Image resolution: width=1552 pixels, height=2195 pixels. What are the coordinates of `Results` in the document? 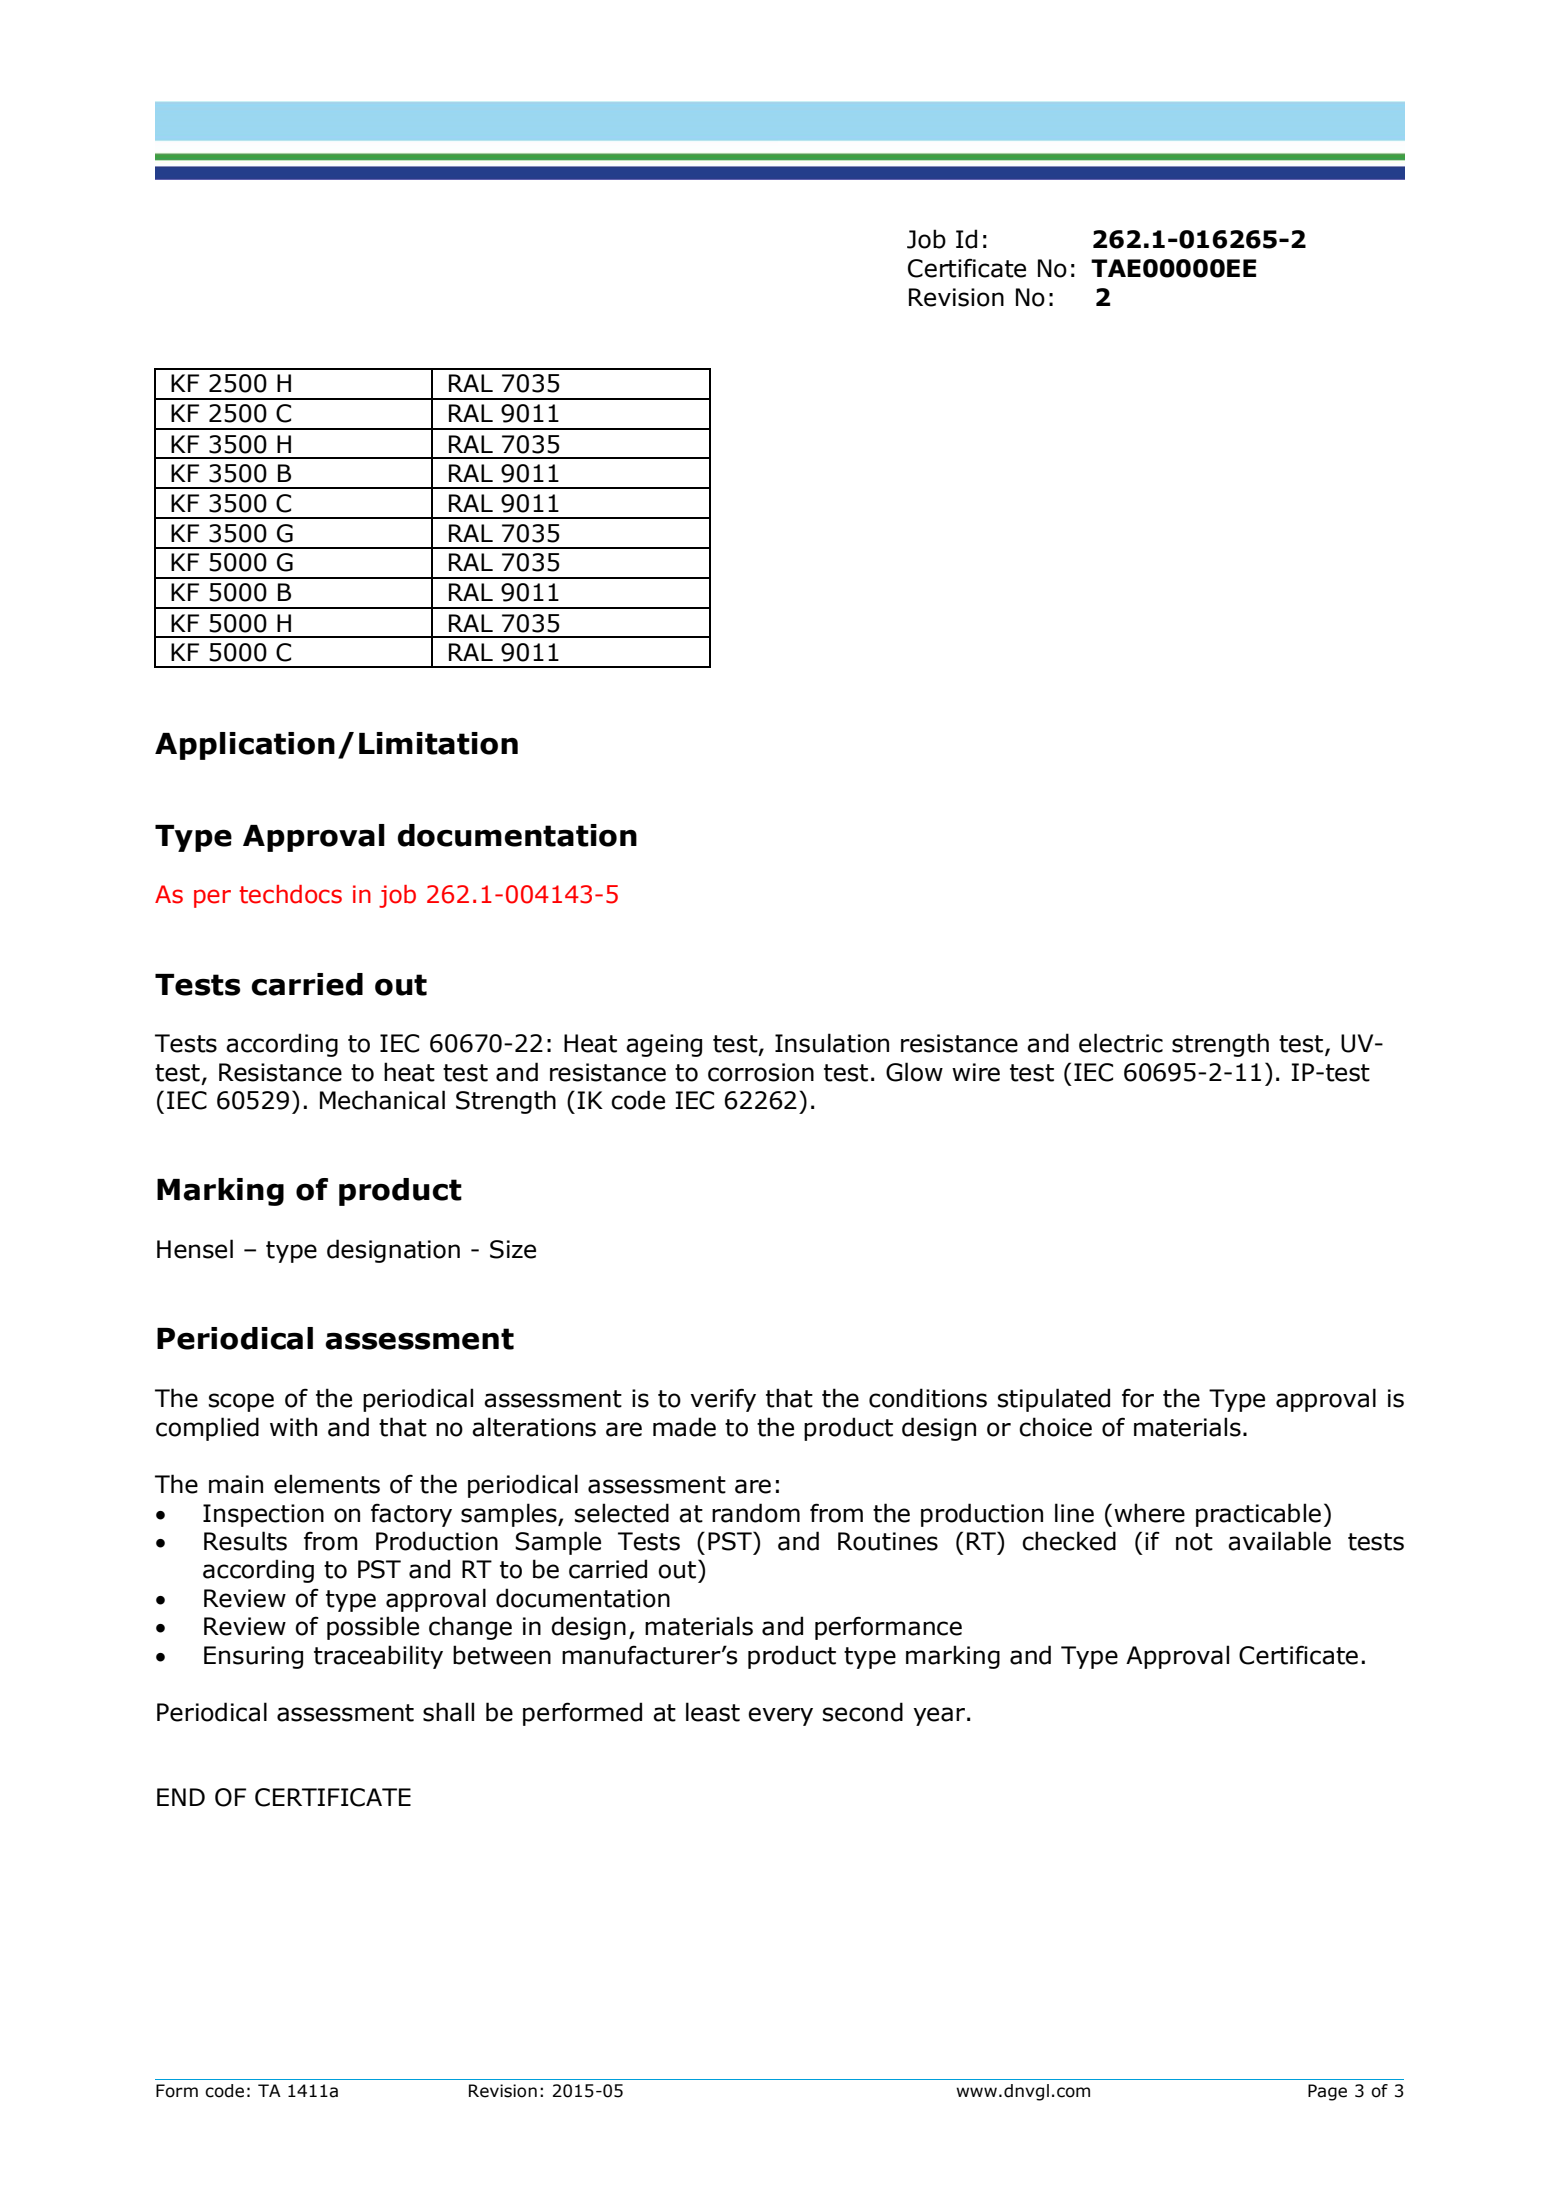 It's located at (245, 1541).
